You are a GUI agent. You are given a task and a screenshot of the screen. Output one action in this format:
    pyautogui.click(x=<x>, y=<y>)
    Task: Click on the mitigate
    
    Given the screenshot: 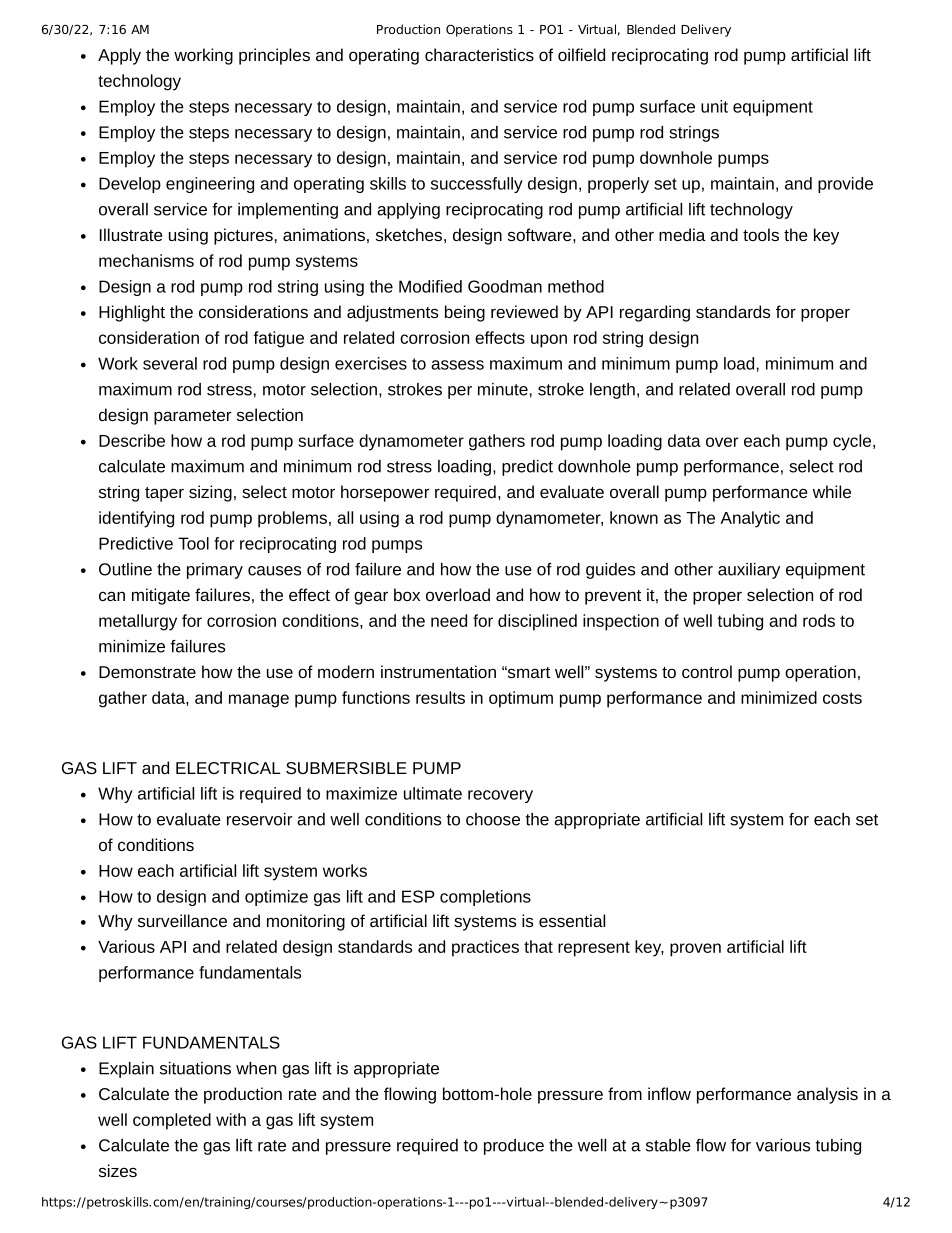 What is the action you would take?
    pyautogui.click(x=161, y=596)
